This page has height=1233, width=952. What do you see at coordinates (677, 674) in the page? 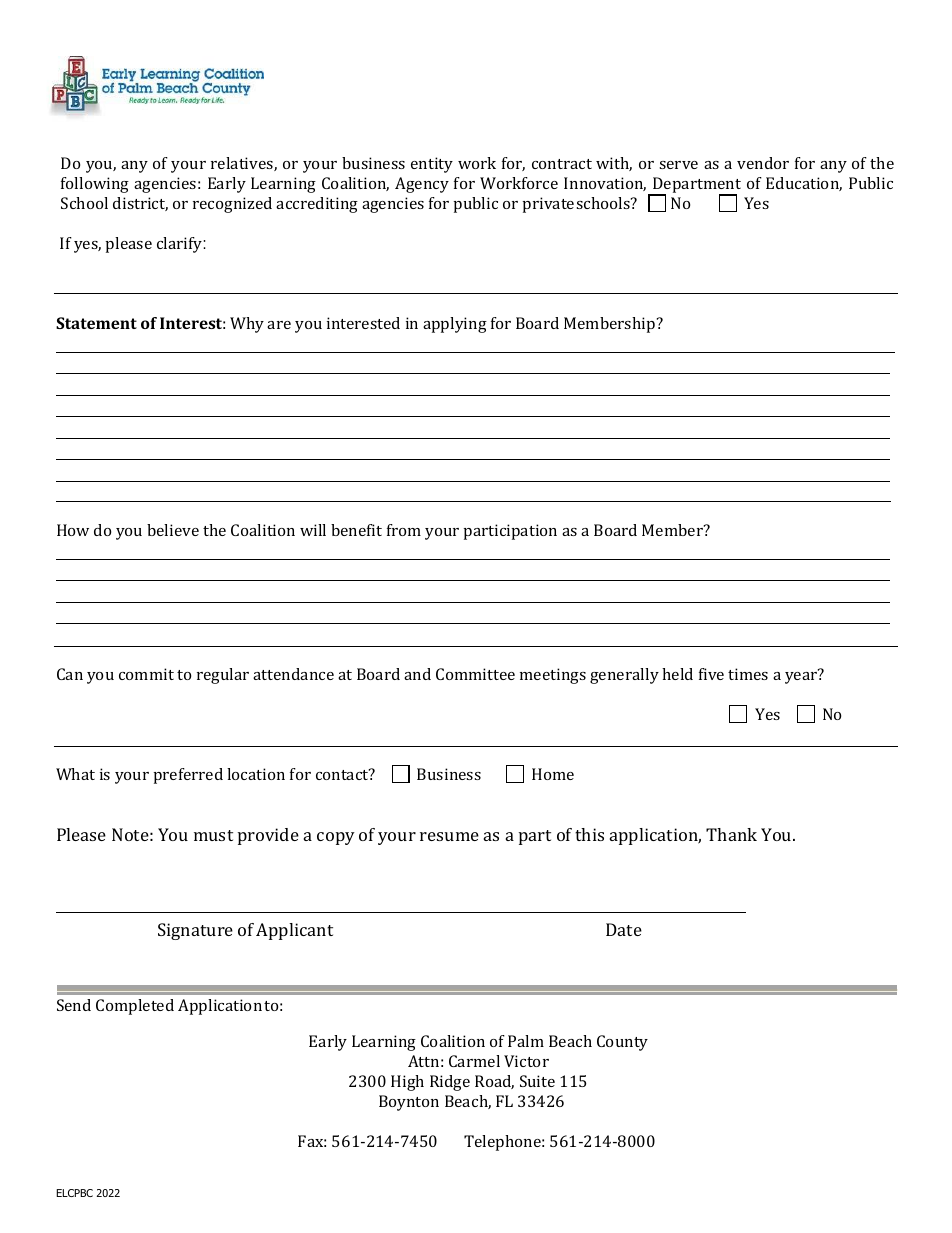
I see `held` at bounding box center [677, 674].
